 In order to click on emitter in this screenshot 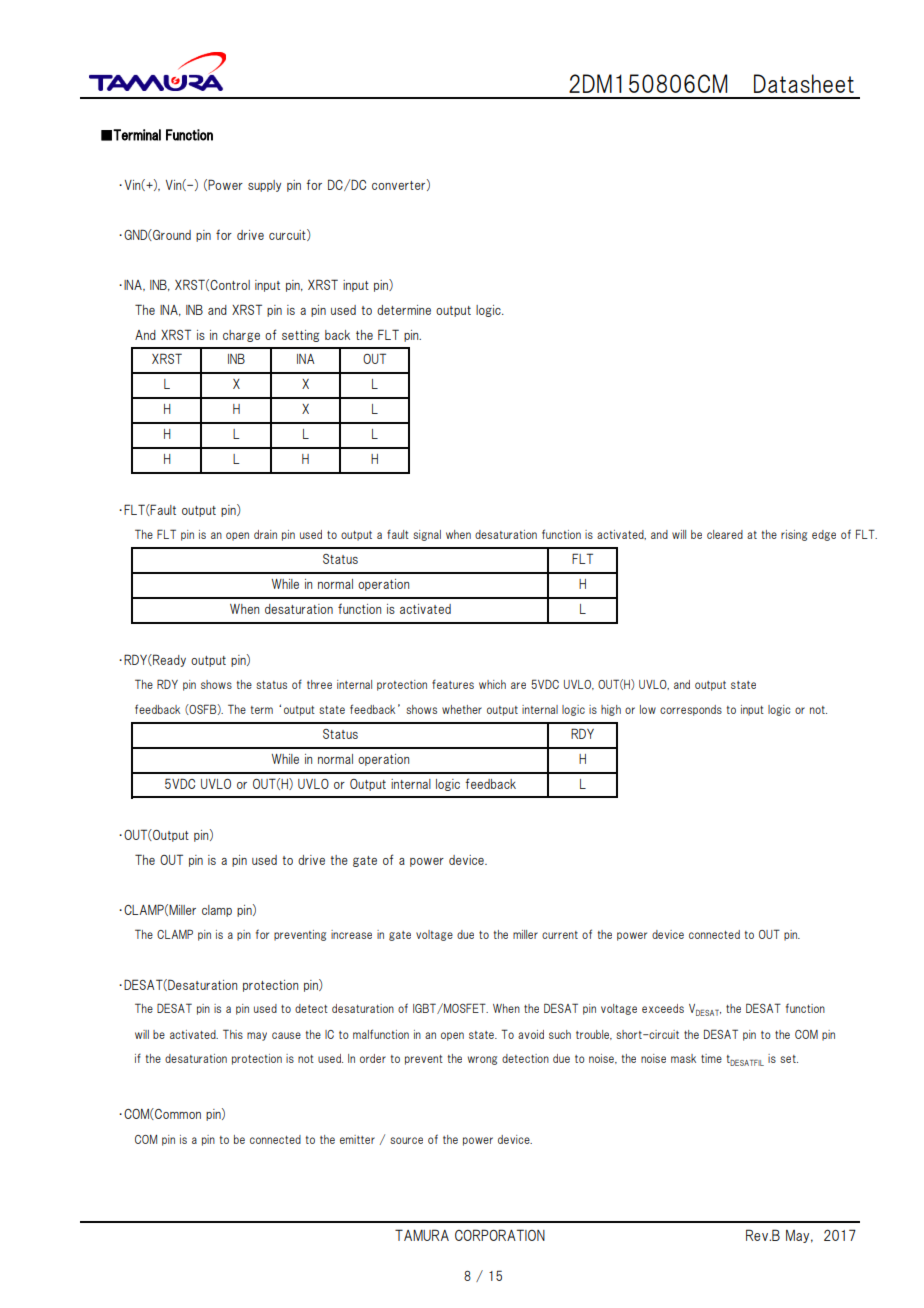, I will do `click(357, 1139)`.
